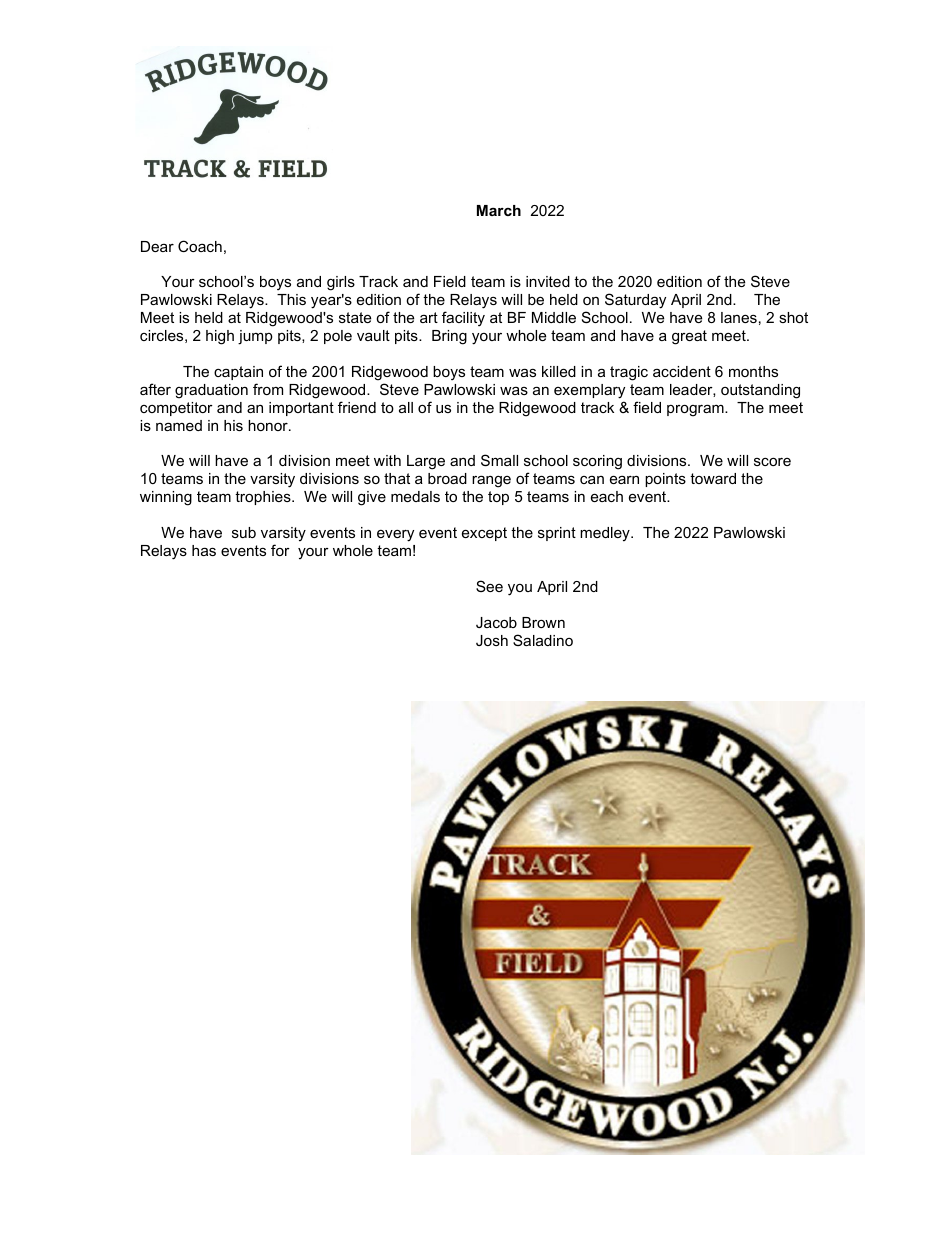  What do you see at coordinates (499, 210) in the page?
I see `March` at bounding box center [499, 210].
